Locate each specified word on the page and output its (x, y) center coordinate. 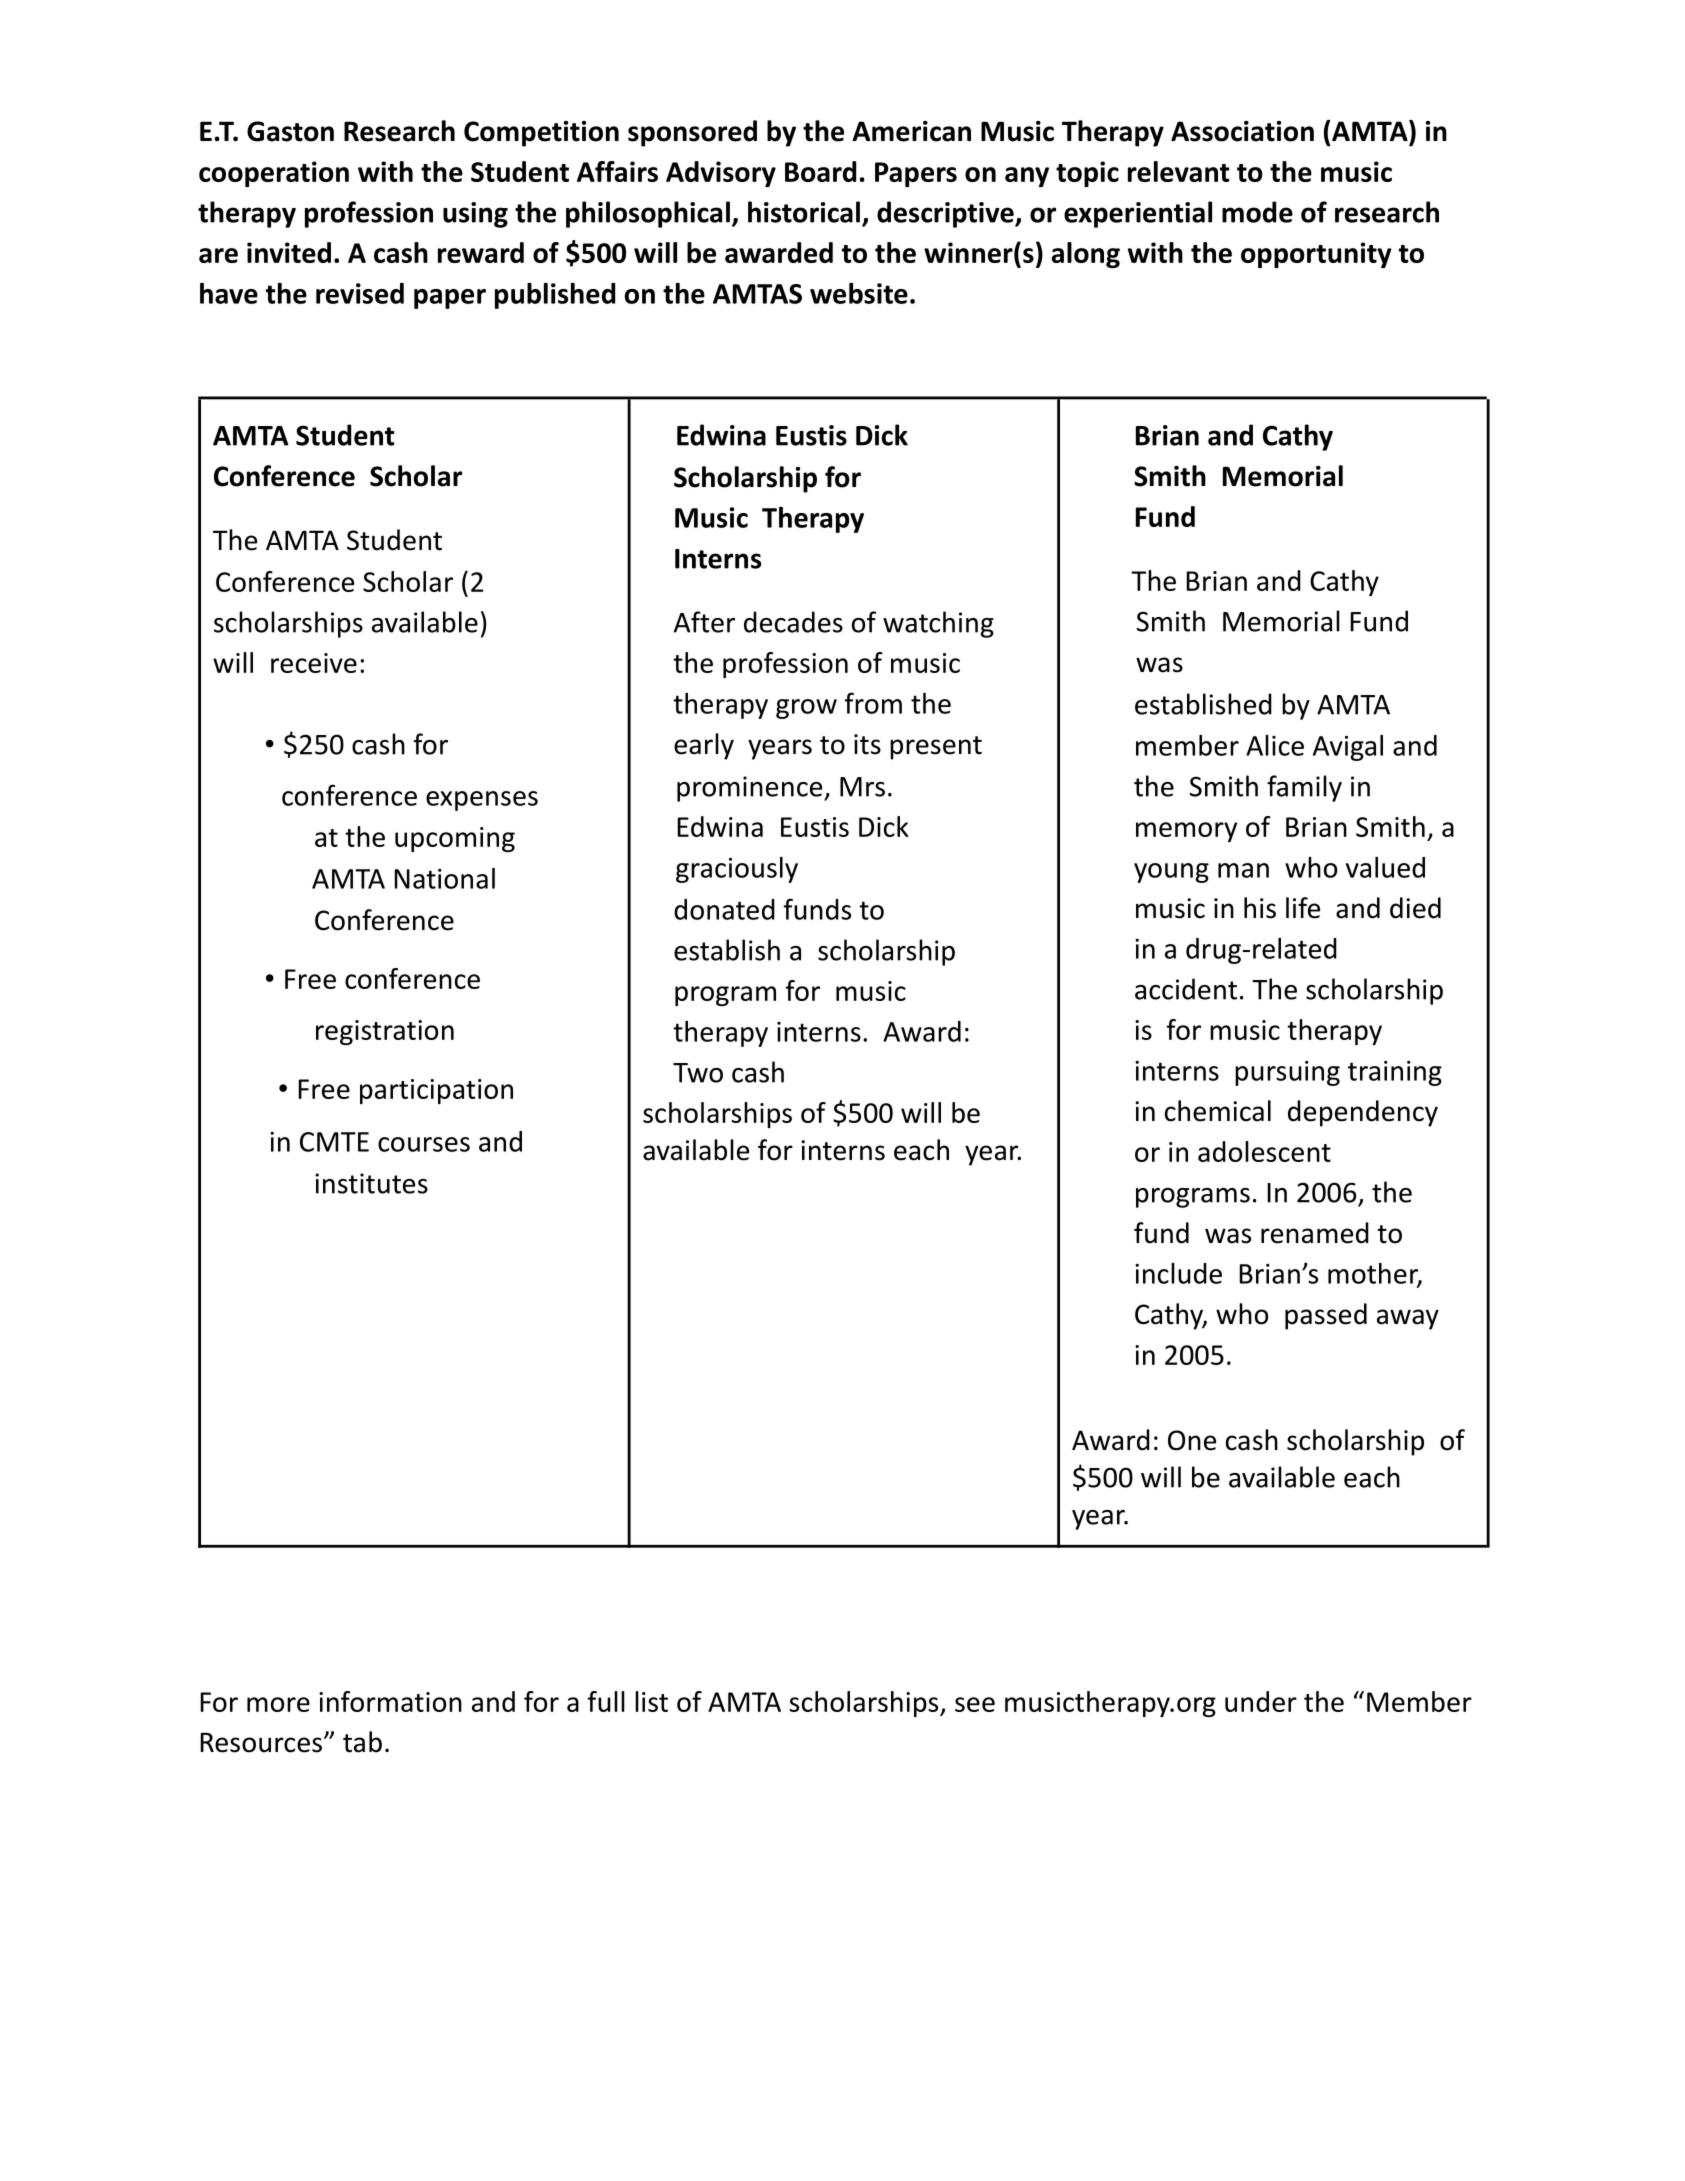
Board (820, 171)
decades (793, 622)
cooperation (274, 174)
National (444, 878)
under (1261, 1701)
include (1178, 1273)
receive (314, 663)
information (390, 1701)
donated (724, 909)
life (1303, 908)
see (975, 1704)
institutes (371, 1183)
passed (1326, 1316)
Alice (1275, 745)
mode (1257, 212)
